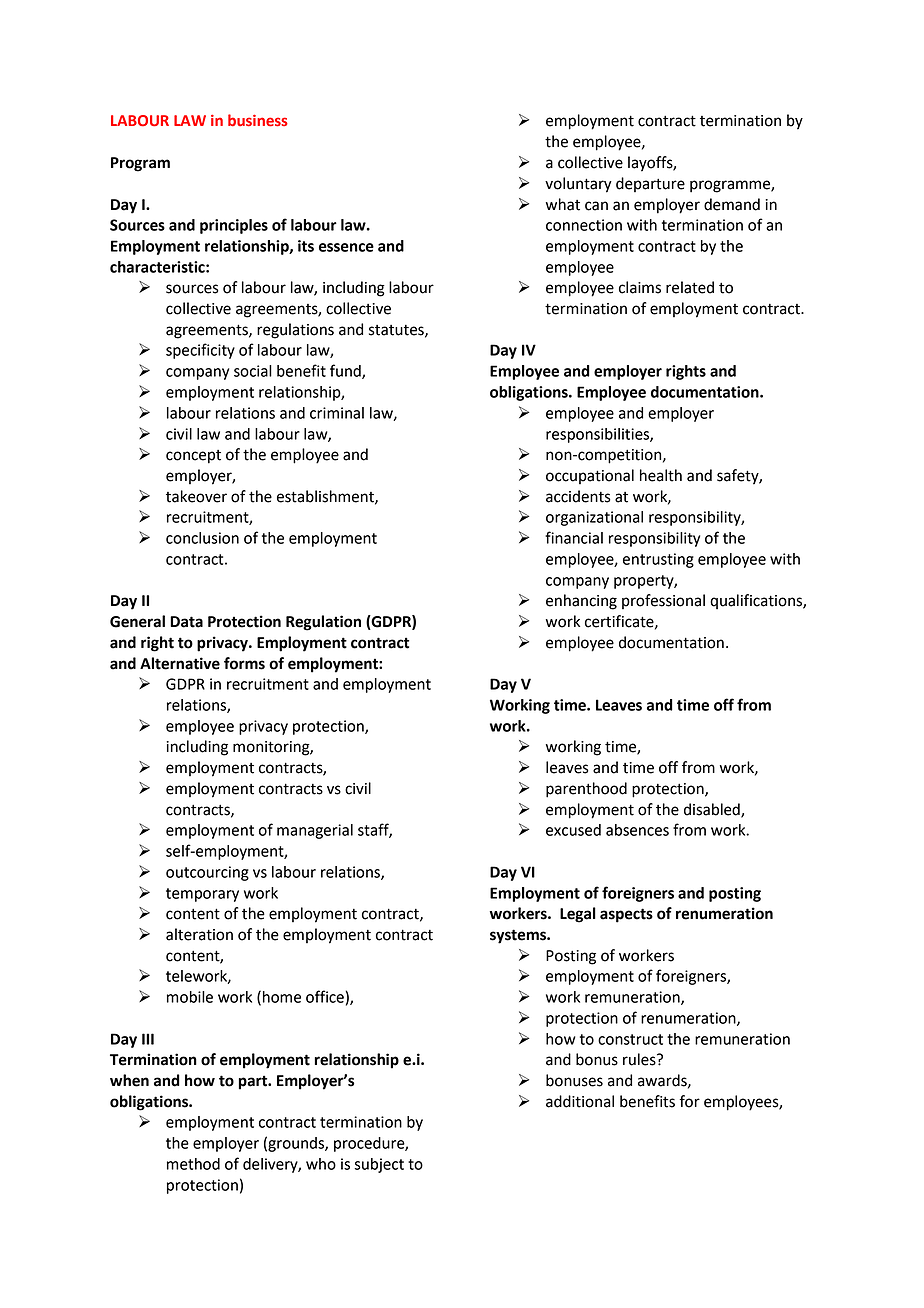  I want to click on professional, so click(663, 601).
